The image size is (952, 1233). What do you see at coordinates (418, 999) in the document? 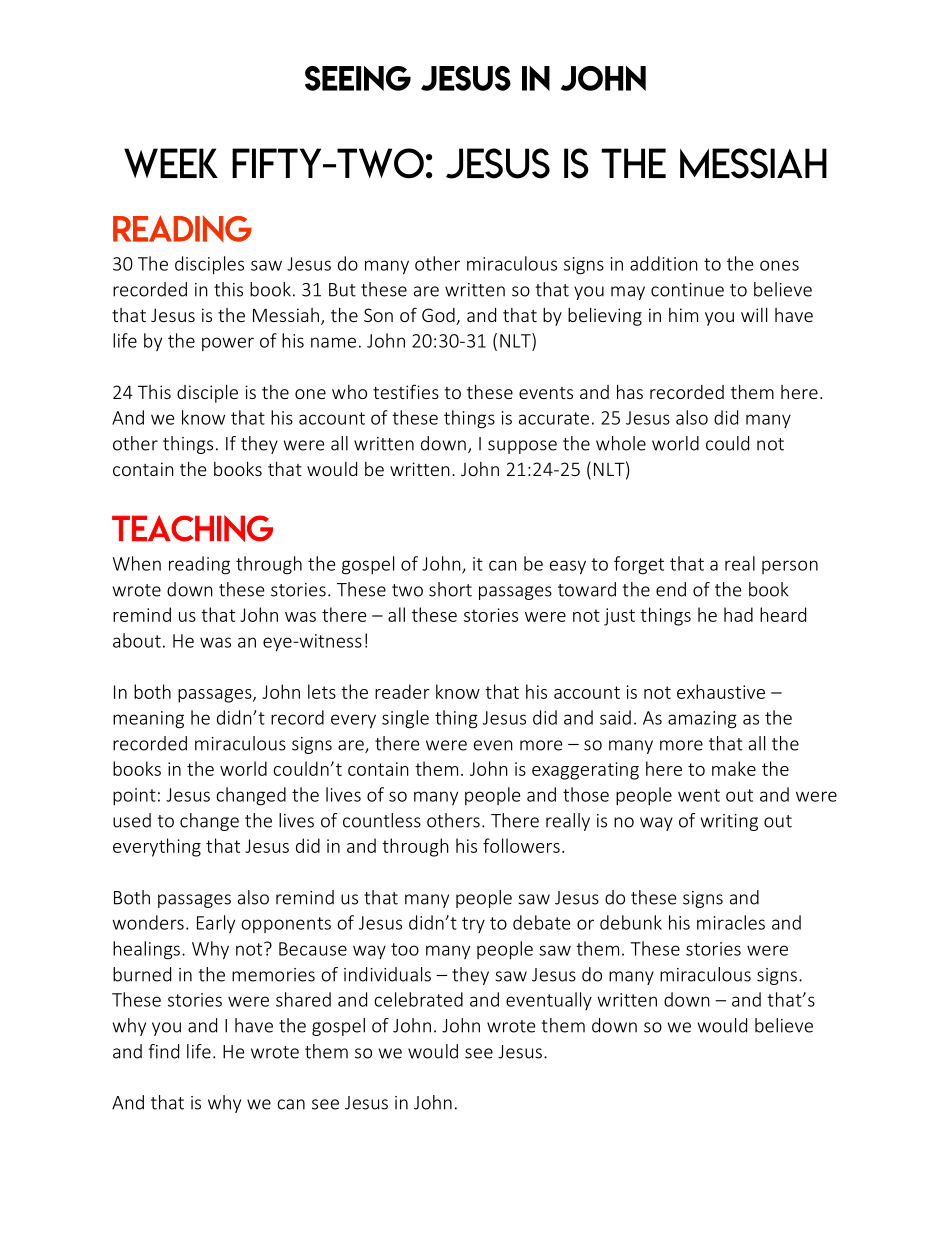
I see `celebrated` at bounding box center [418, 999].
